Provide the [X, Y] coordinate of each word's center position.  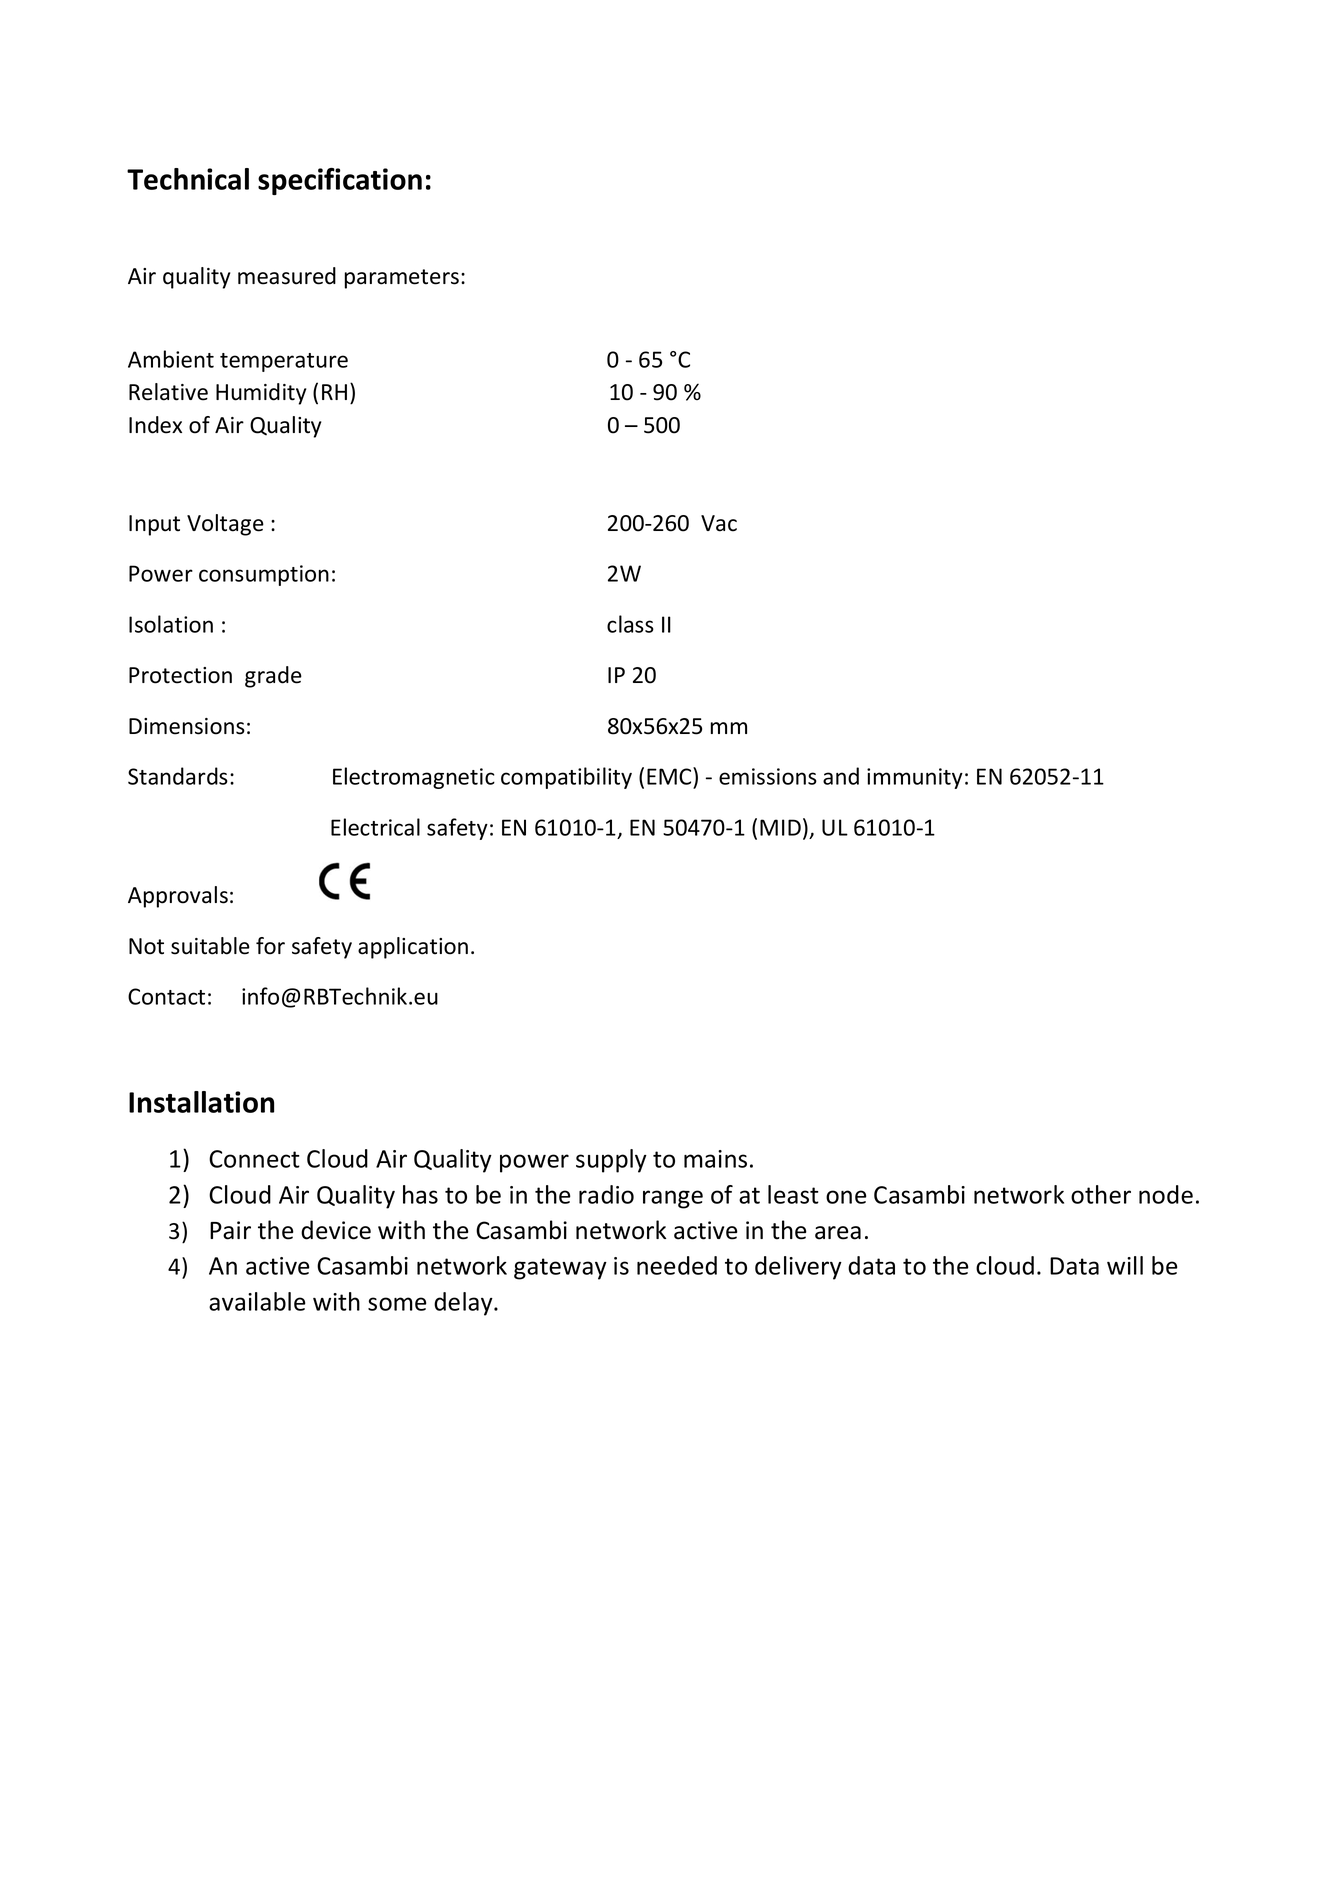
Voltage [225, 525]
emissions [768, 776]
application [413, 948]
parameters [402, 279]
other [1101, 1194]
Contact [166, 996]
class [630, 624]
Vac [719, 523]
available [257, 1301]
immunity [915, 778]
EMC [670, 777]
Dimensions [187, 726]
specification [340, 181]
